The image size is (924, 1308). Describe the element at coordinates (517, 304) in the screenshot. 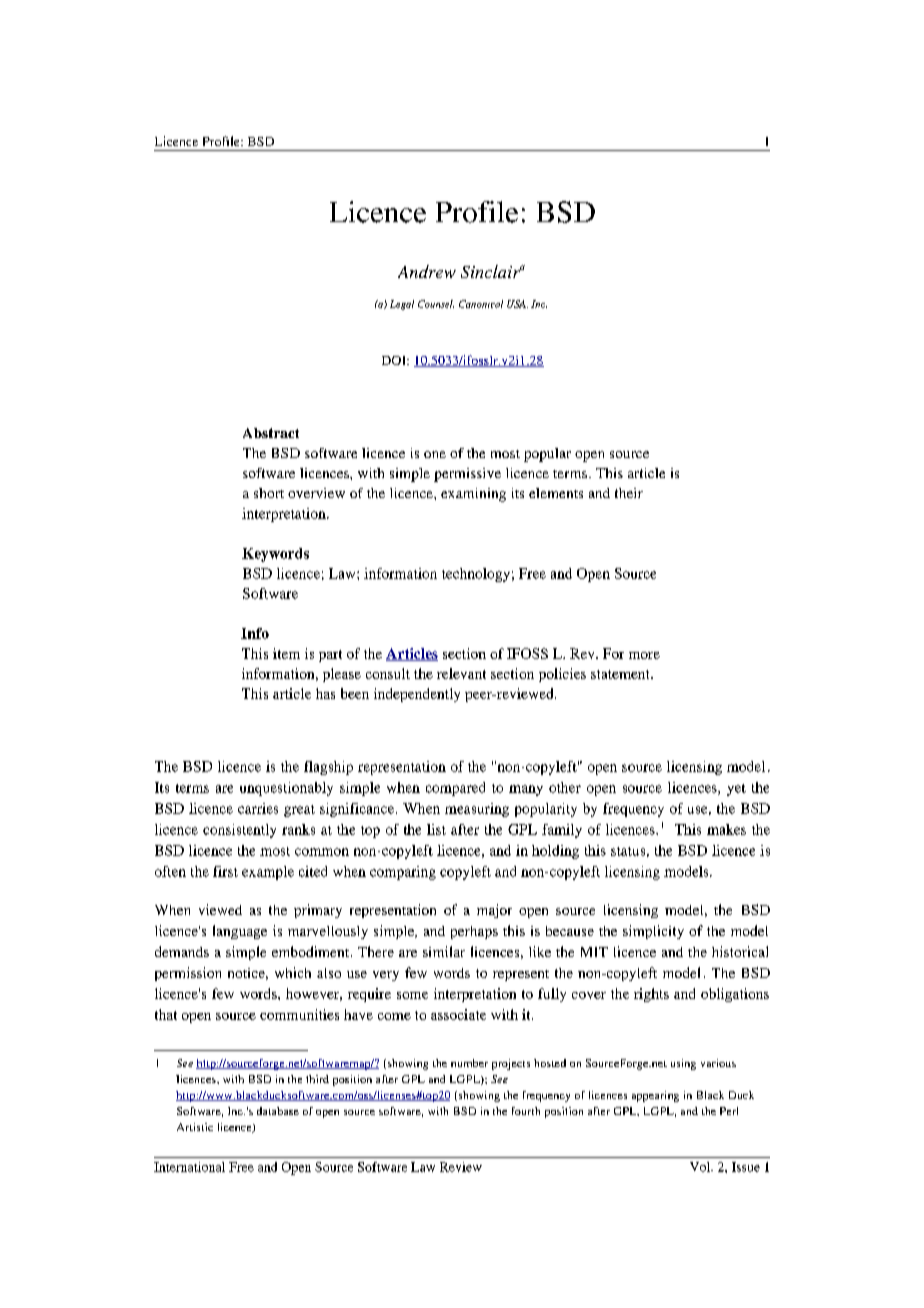

I see `USA` at that location.
